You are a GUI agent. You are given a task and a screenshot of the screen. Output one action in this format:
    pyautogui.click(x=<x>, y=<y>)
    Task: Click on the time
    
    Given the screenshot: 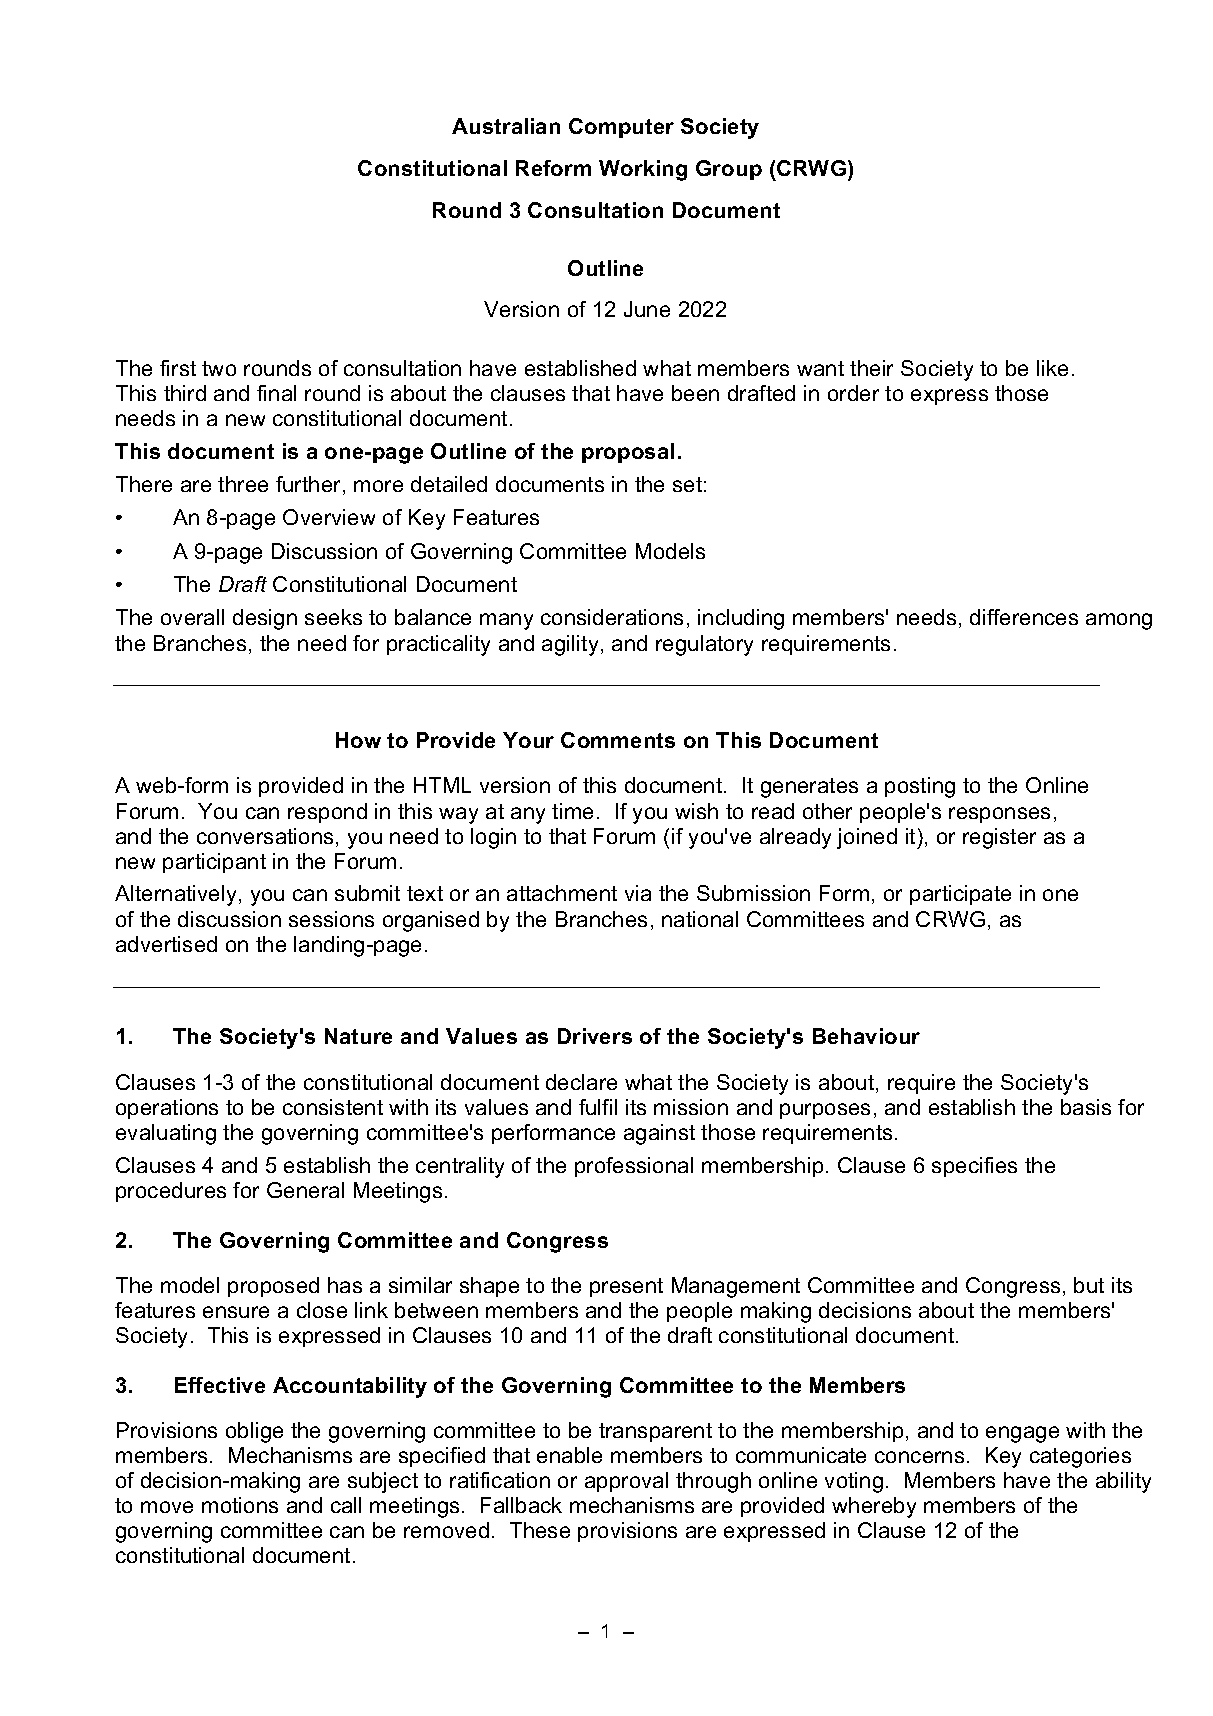 What is the action you would take?
    pyautogui.click(x=572, y=811)
